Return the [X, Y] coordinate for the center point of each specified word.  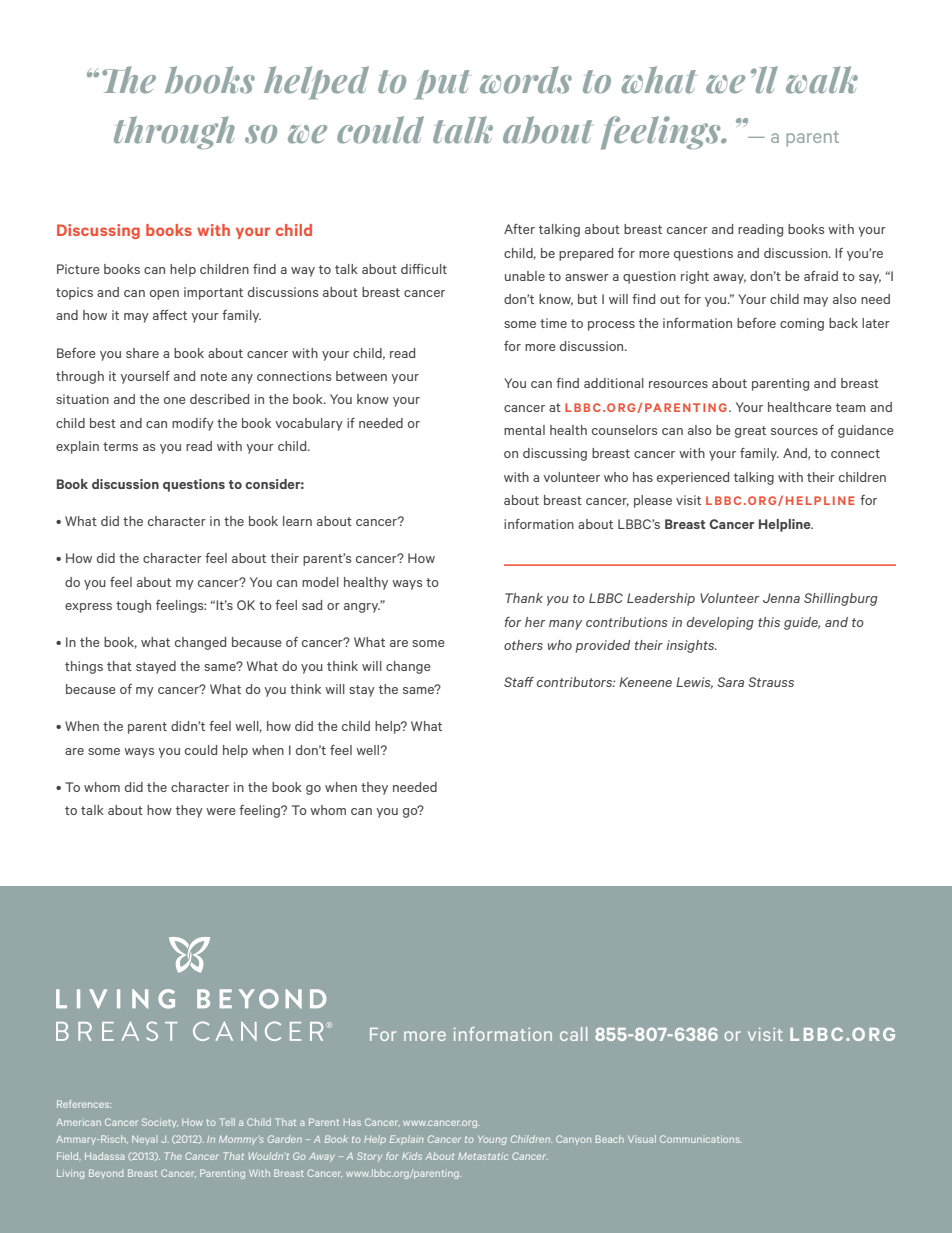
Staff [519, 682]
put [443, 84]
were [221, 811]
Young [492, 1140]
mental [524, 430]
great [750, 432]
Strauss [771, 682]
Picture [78, 269]
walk [822, 80]
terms [120, 446]
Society [160, 1123]
